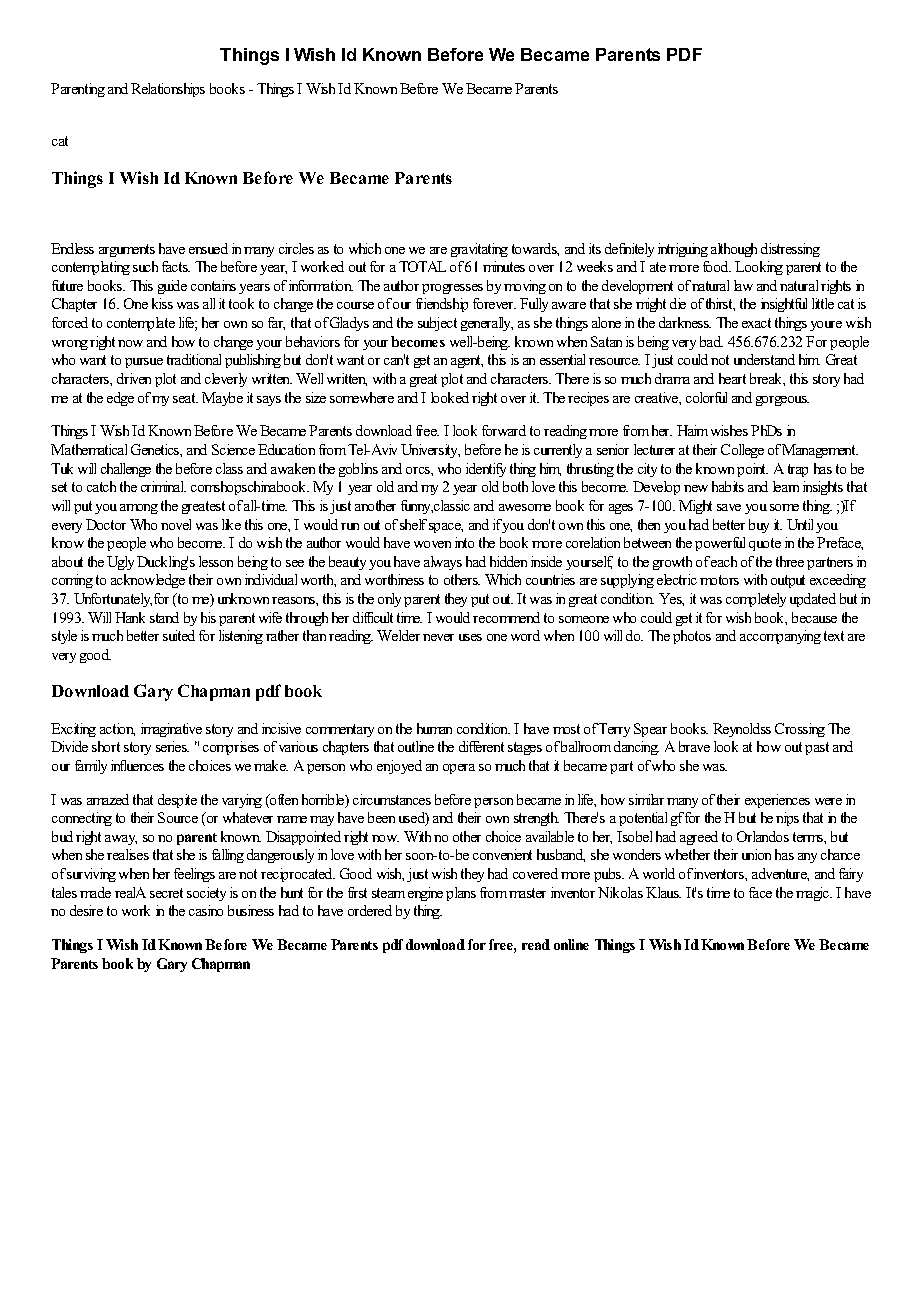  Describe the element at coordinates (464, 542) in the screenshot. I see `into` at that location.
